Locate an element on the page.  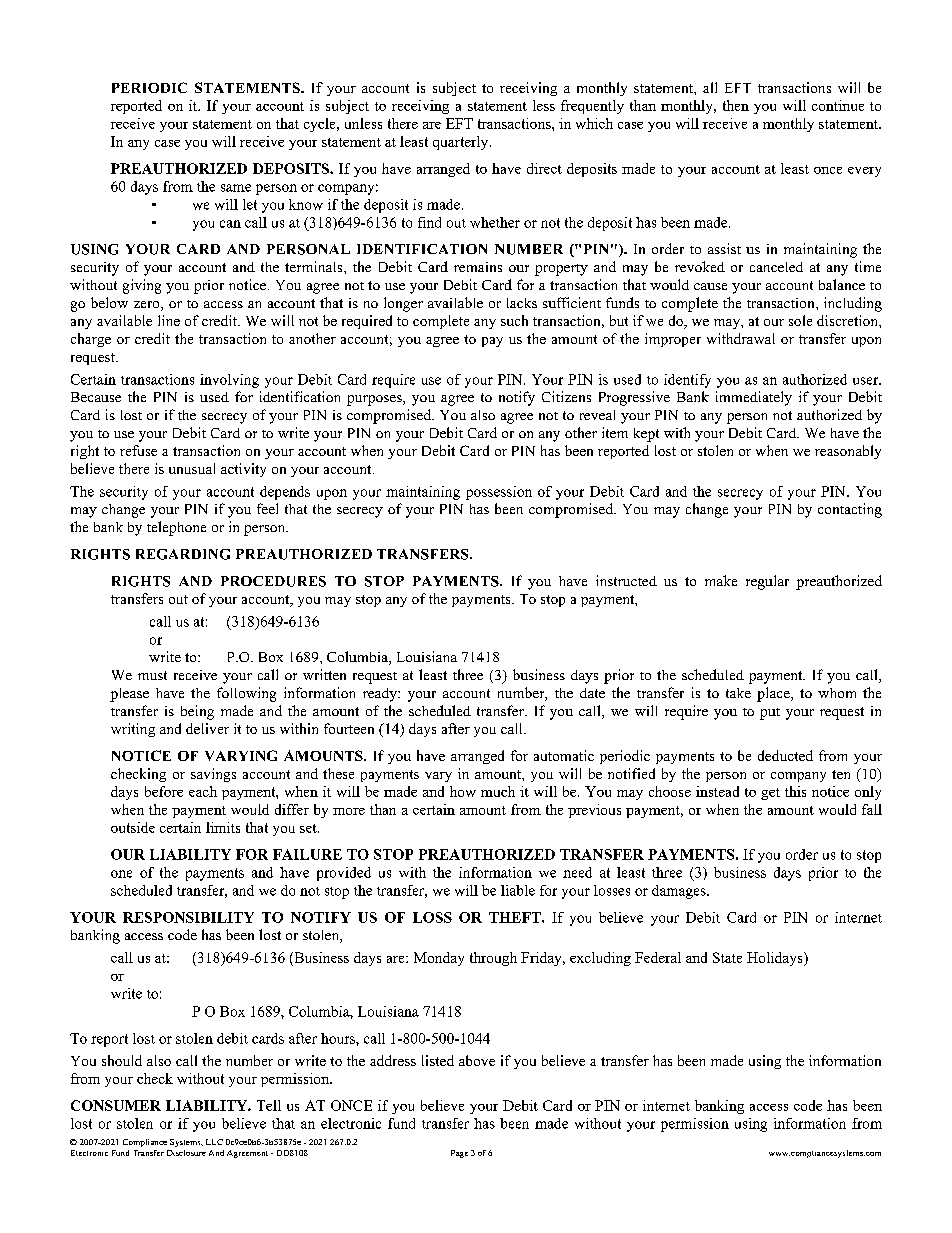
quarterly is located at coordinates (462, 143).
